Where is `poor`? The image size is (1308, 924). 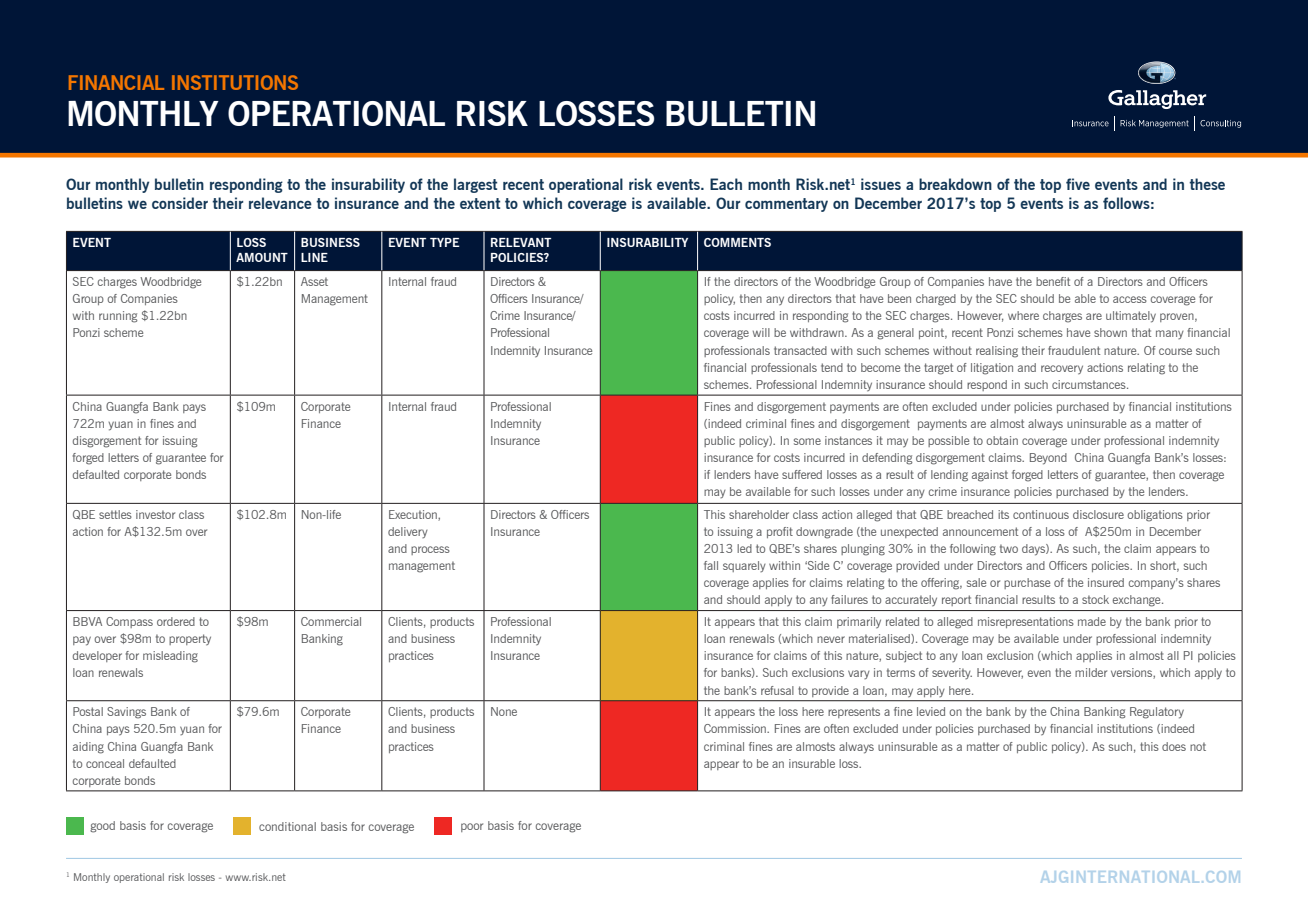 poor is located at coordinates (472, 827).
